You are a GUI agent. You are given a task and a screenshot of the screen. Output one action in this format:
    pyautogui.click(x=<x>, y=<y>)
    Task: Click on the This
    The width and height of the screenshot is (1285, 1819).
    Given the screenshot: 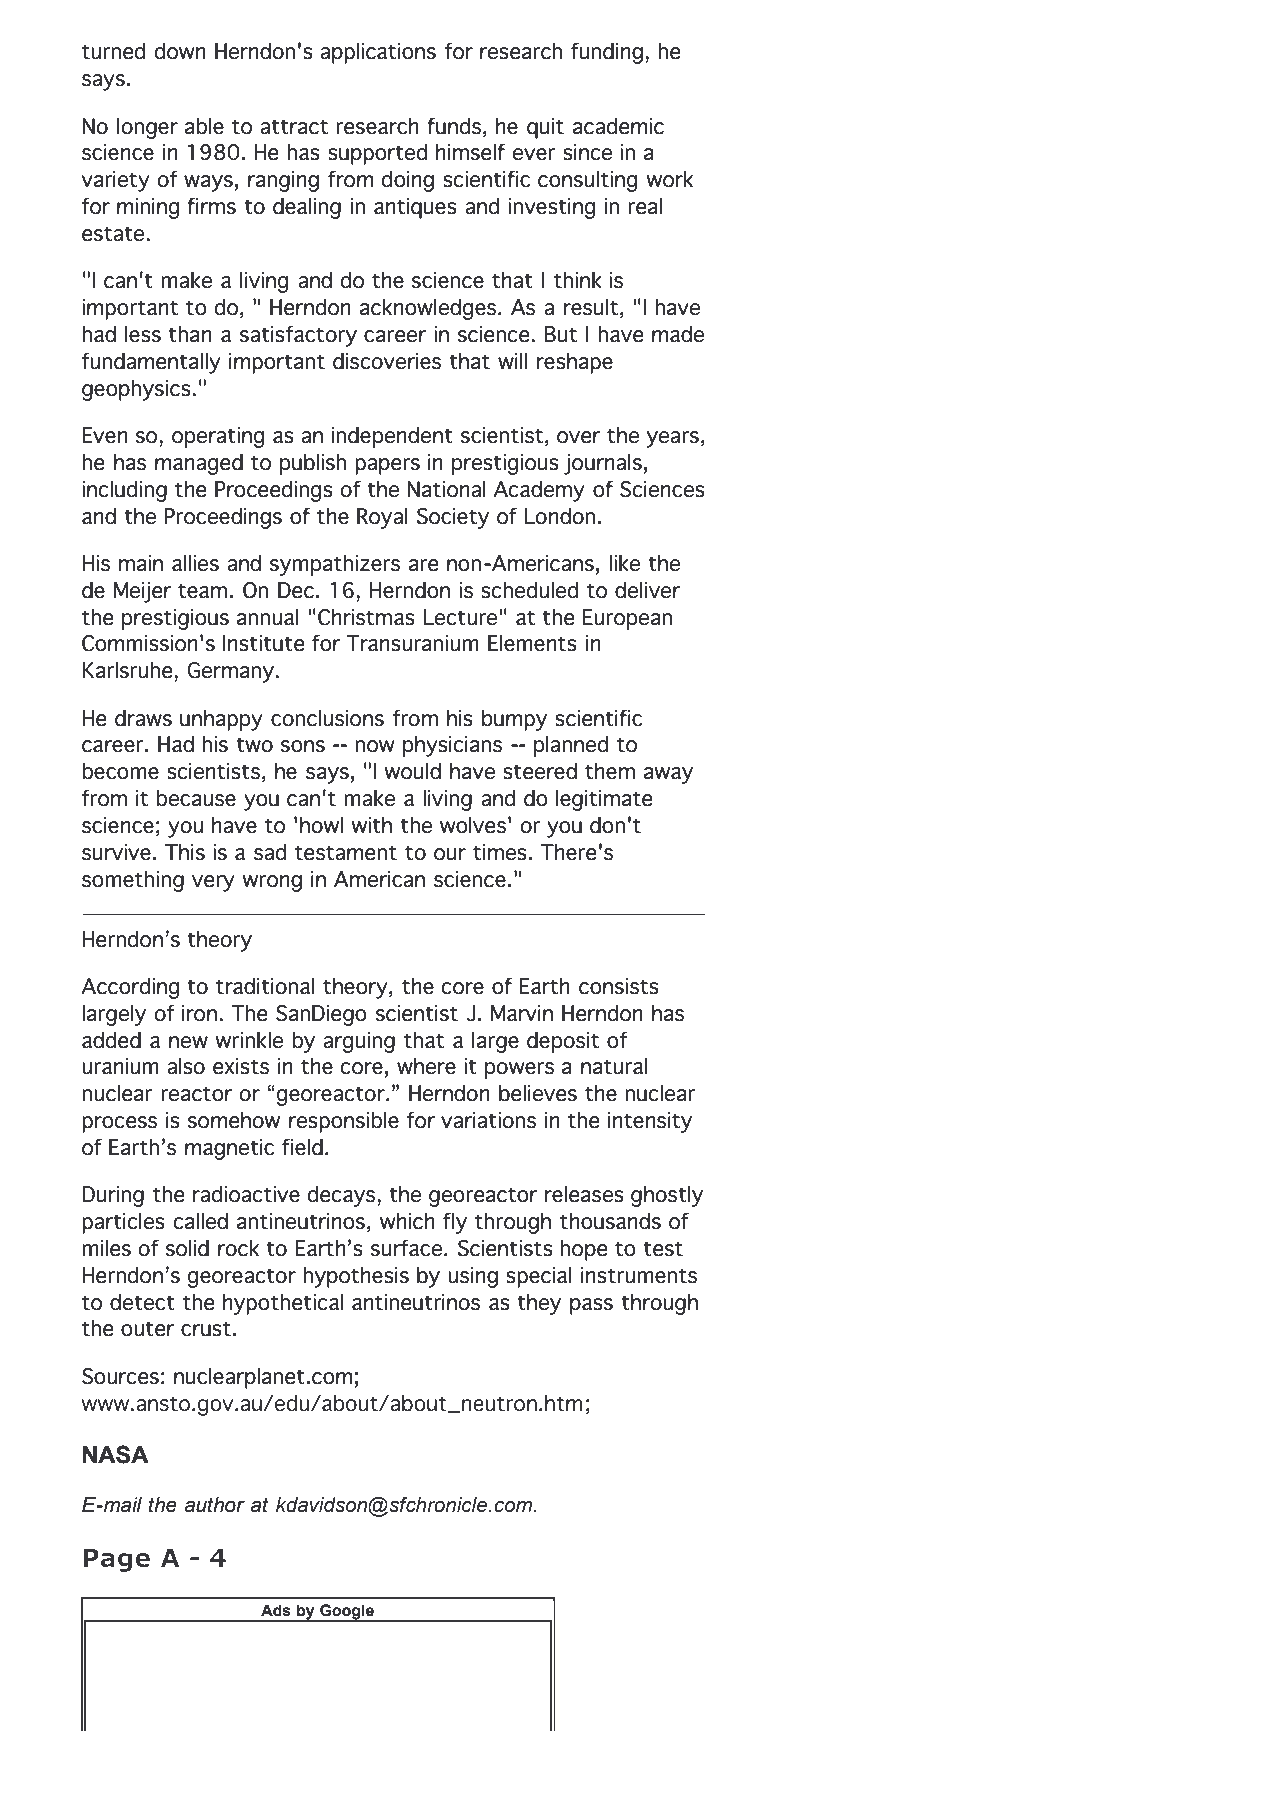 What is the action you would take?
    pyautogui.click(x=185, y=852)
